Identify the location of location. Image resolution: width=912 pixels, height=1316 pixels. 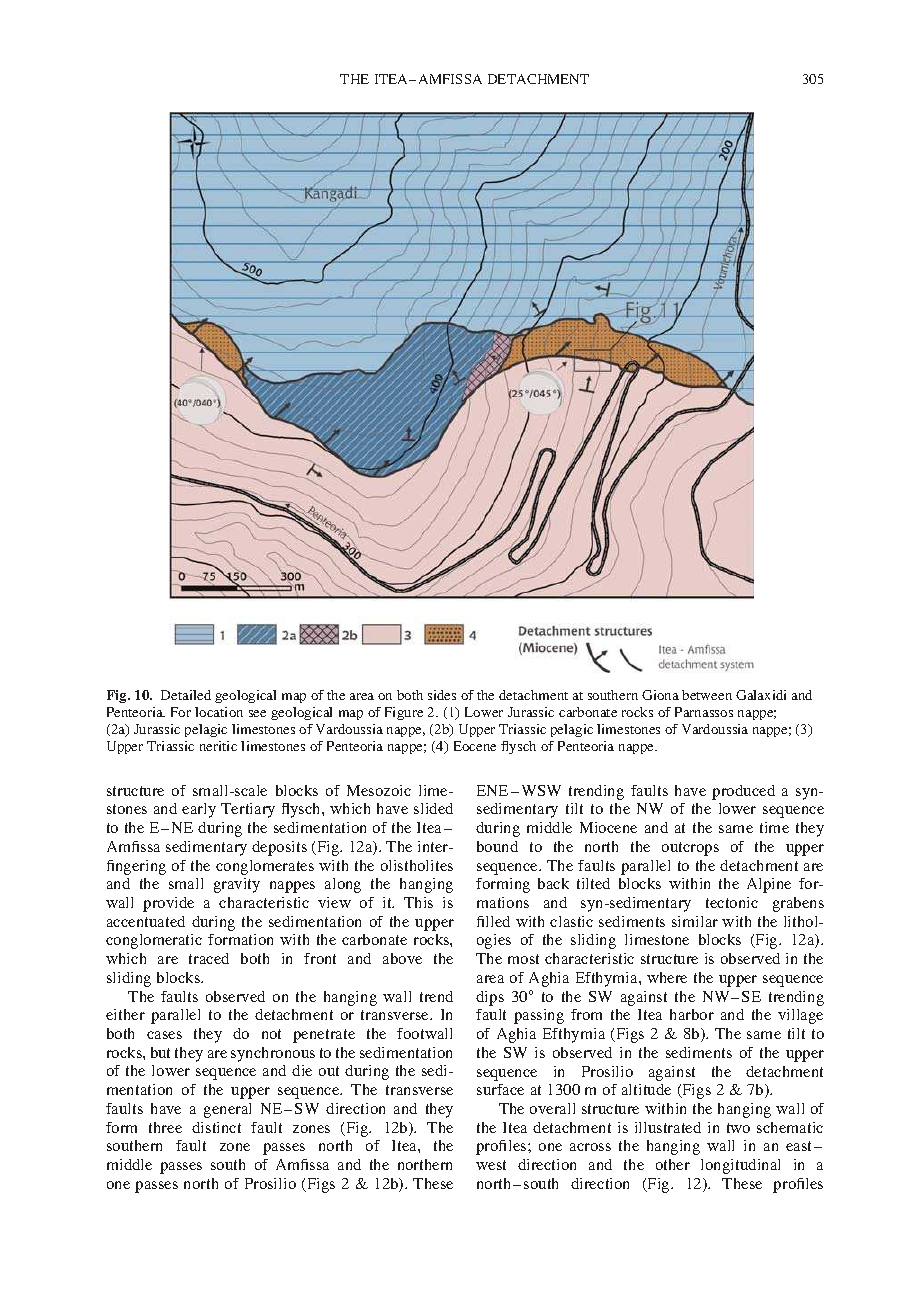
(219, 712).
